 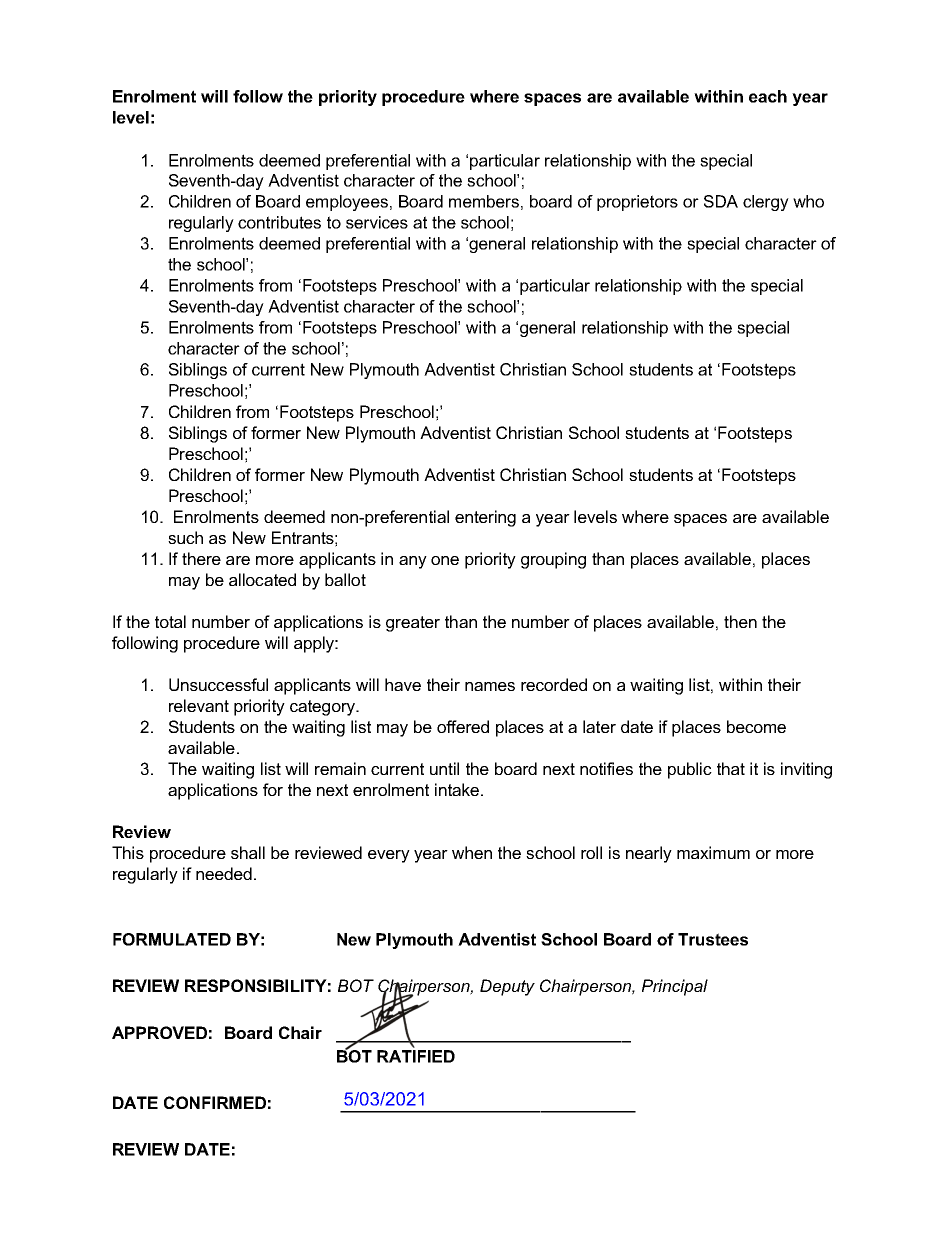 I want to click on each, so click(x=768, y=96).
